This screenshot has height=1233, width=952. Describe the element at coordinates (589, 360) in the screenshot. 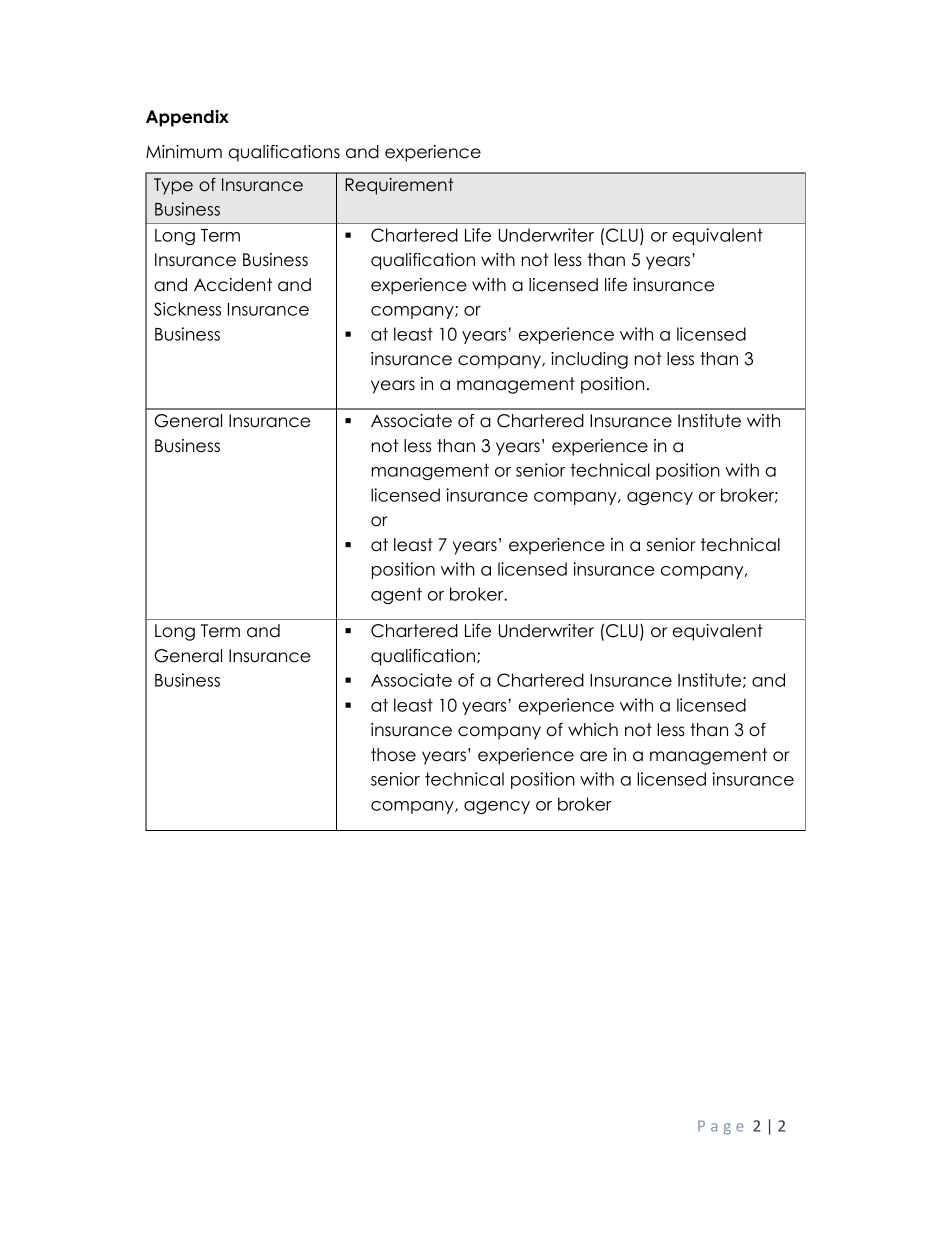

I see `including` at that location.
